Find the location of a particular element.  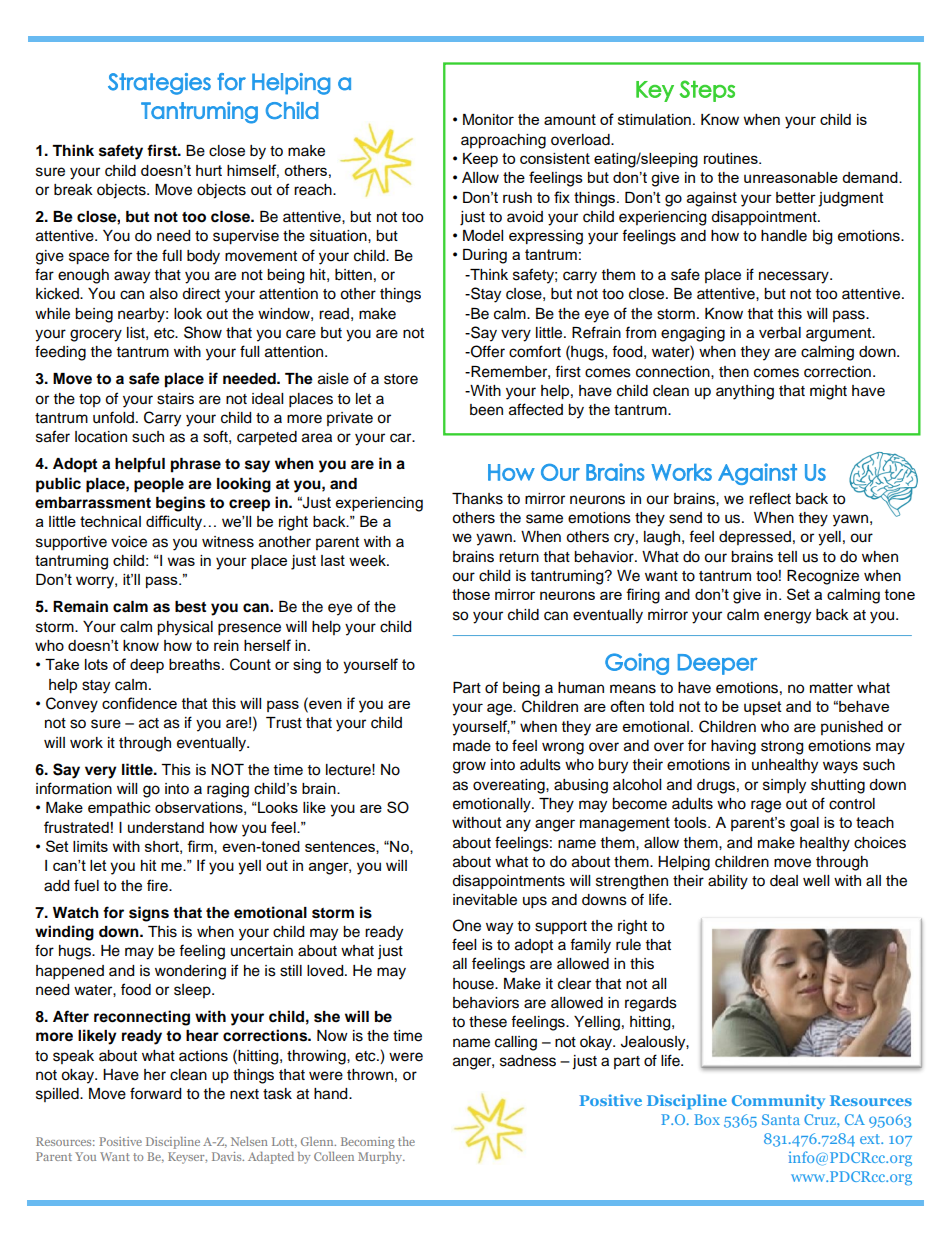

Offer is located at coordinates (487, 351).
